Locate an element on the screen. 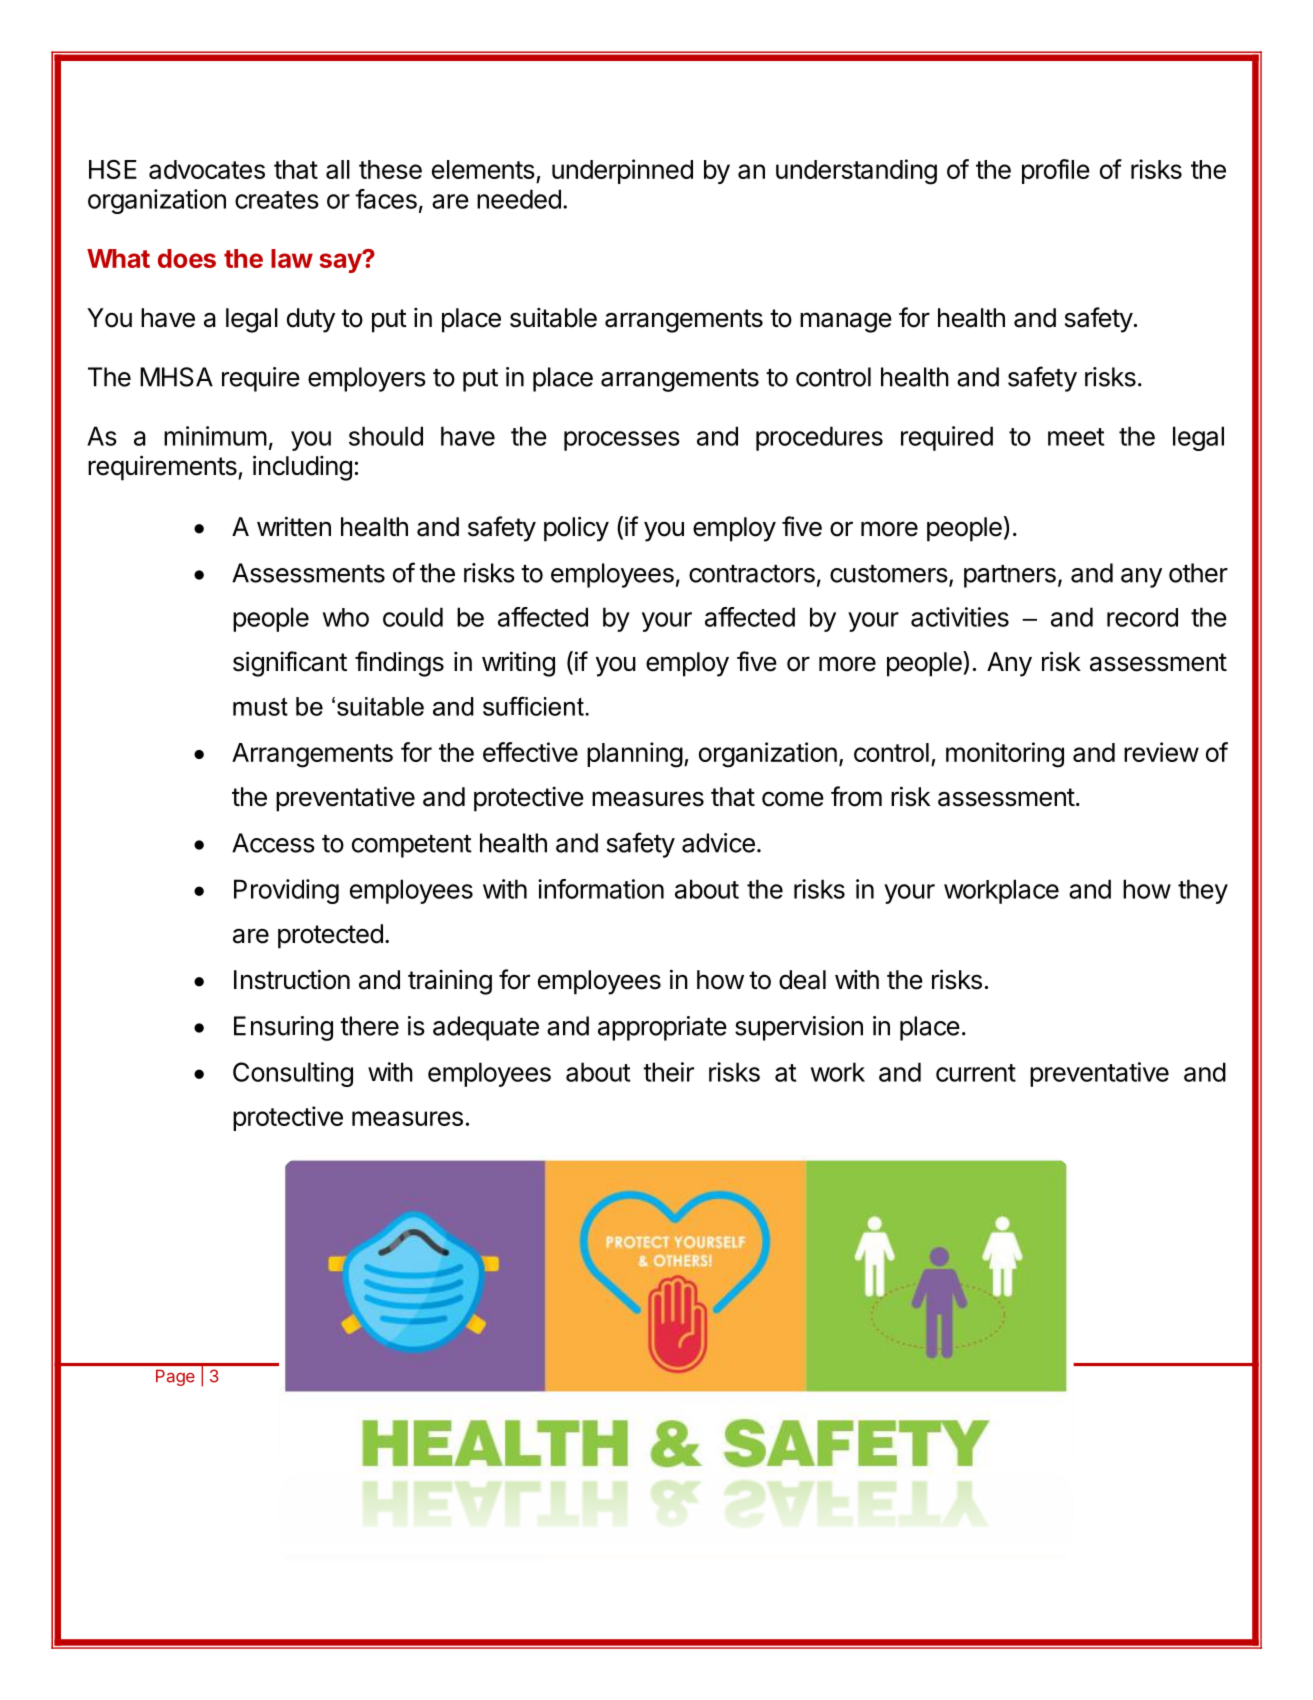 This screenshot has height=1700, width=1313. profile is located at coordinates (1056, 171).
